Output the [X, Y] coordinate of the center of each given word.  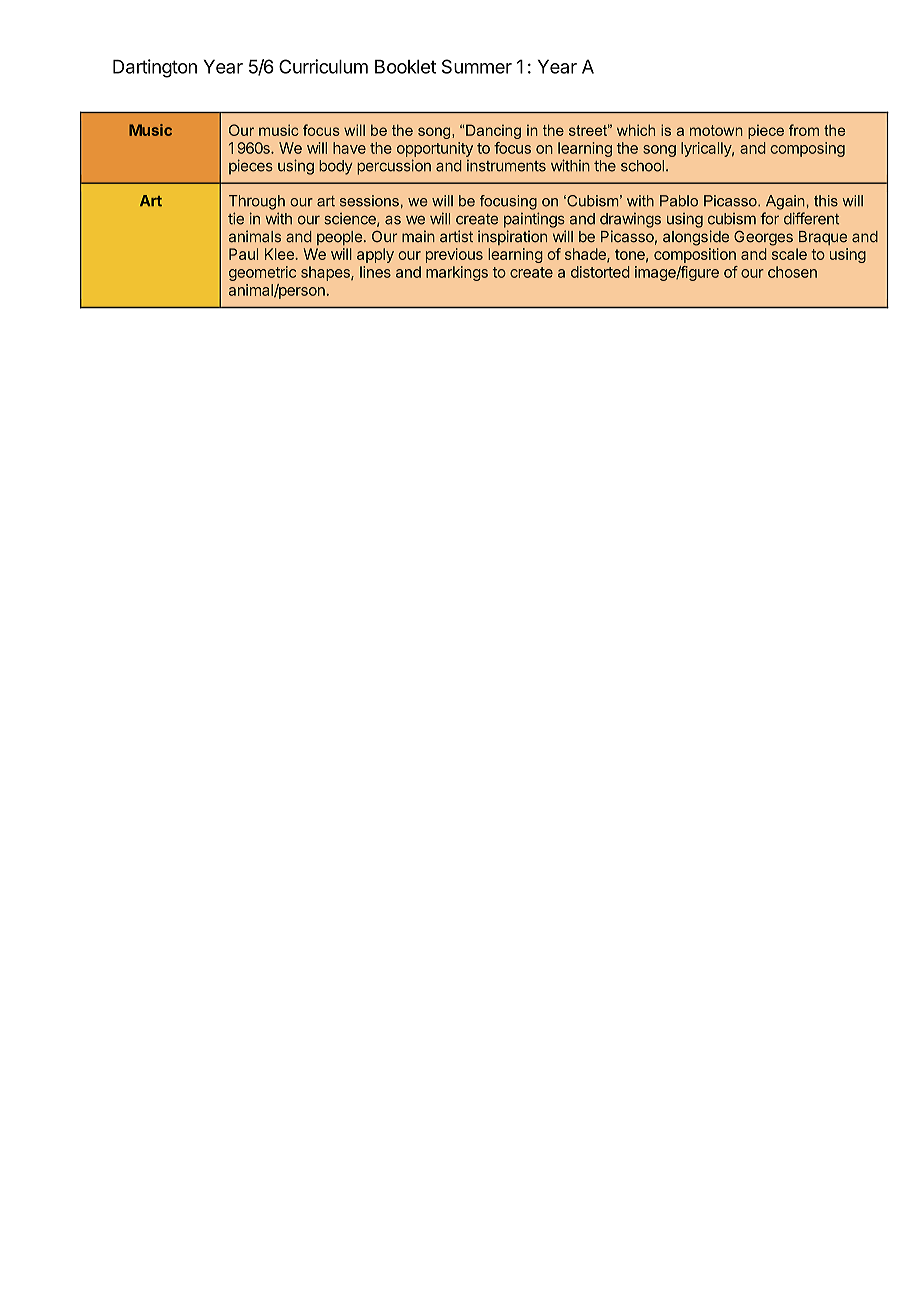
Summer [477, 66]
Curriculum [323, 66]
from [804, 130]
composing [807, 149]
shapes [326, 273]
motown [716, 130]
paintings [534, 220]
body [336, 167]
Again [786, 202]
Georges [763, 238]
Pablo [679, 201]
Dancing [493, 131]
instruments [506, 166]
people [339, 238]
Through [257, 202]
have [349, 148]
